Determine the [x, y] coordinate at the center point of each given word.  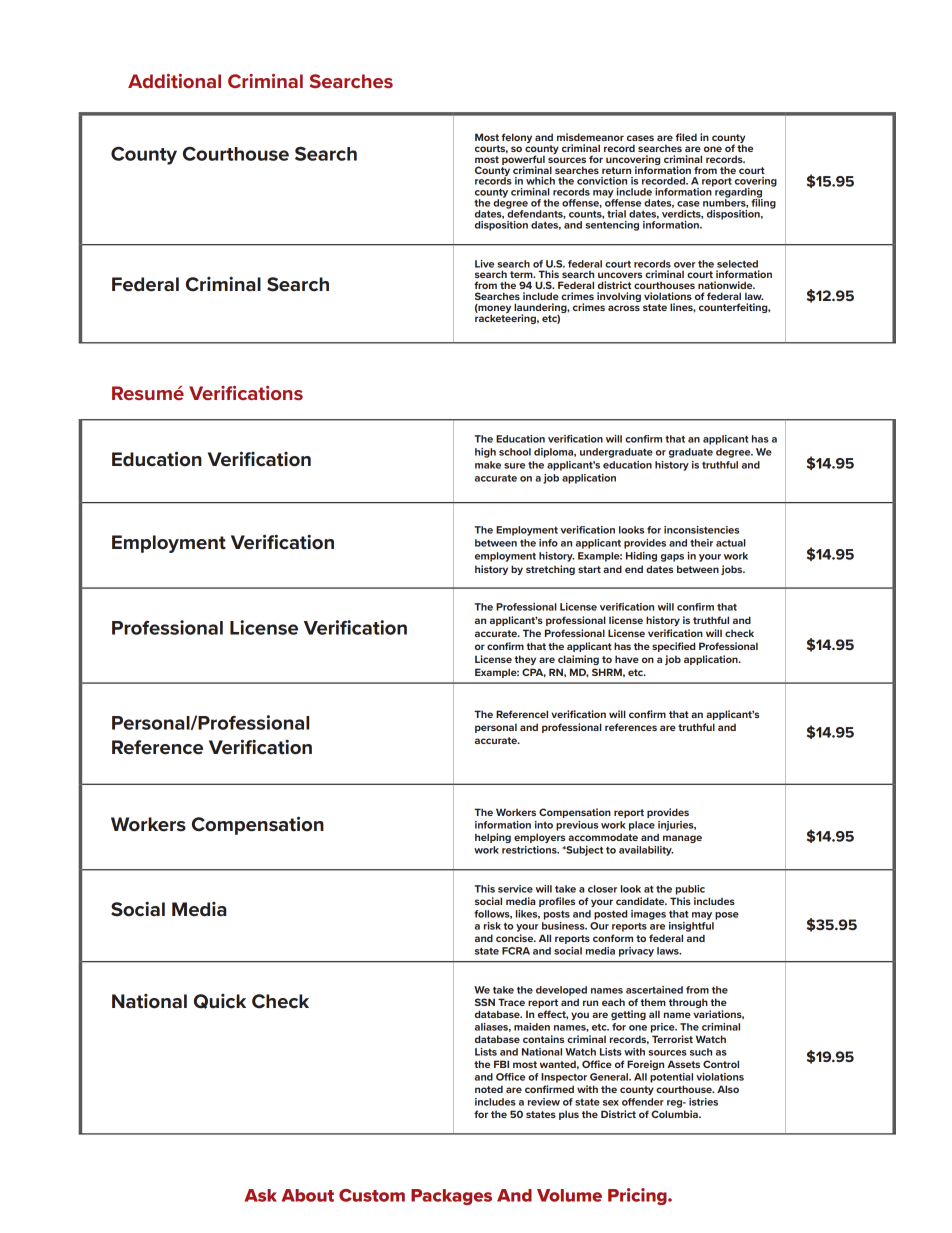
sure [514, 466]
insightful [691, 927]
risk [492, 926]
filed [686, 137]
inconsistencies [701, 530]
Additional [174, 81]
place [642, 826]
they [525, 660]
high [485, 453]
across [624, 308]
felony [516, 138]
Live [484, 264]
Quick [220, 1001]
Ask [261, 1195]
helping [493, 838]
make [488, 465]
